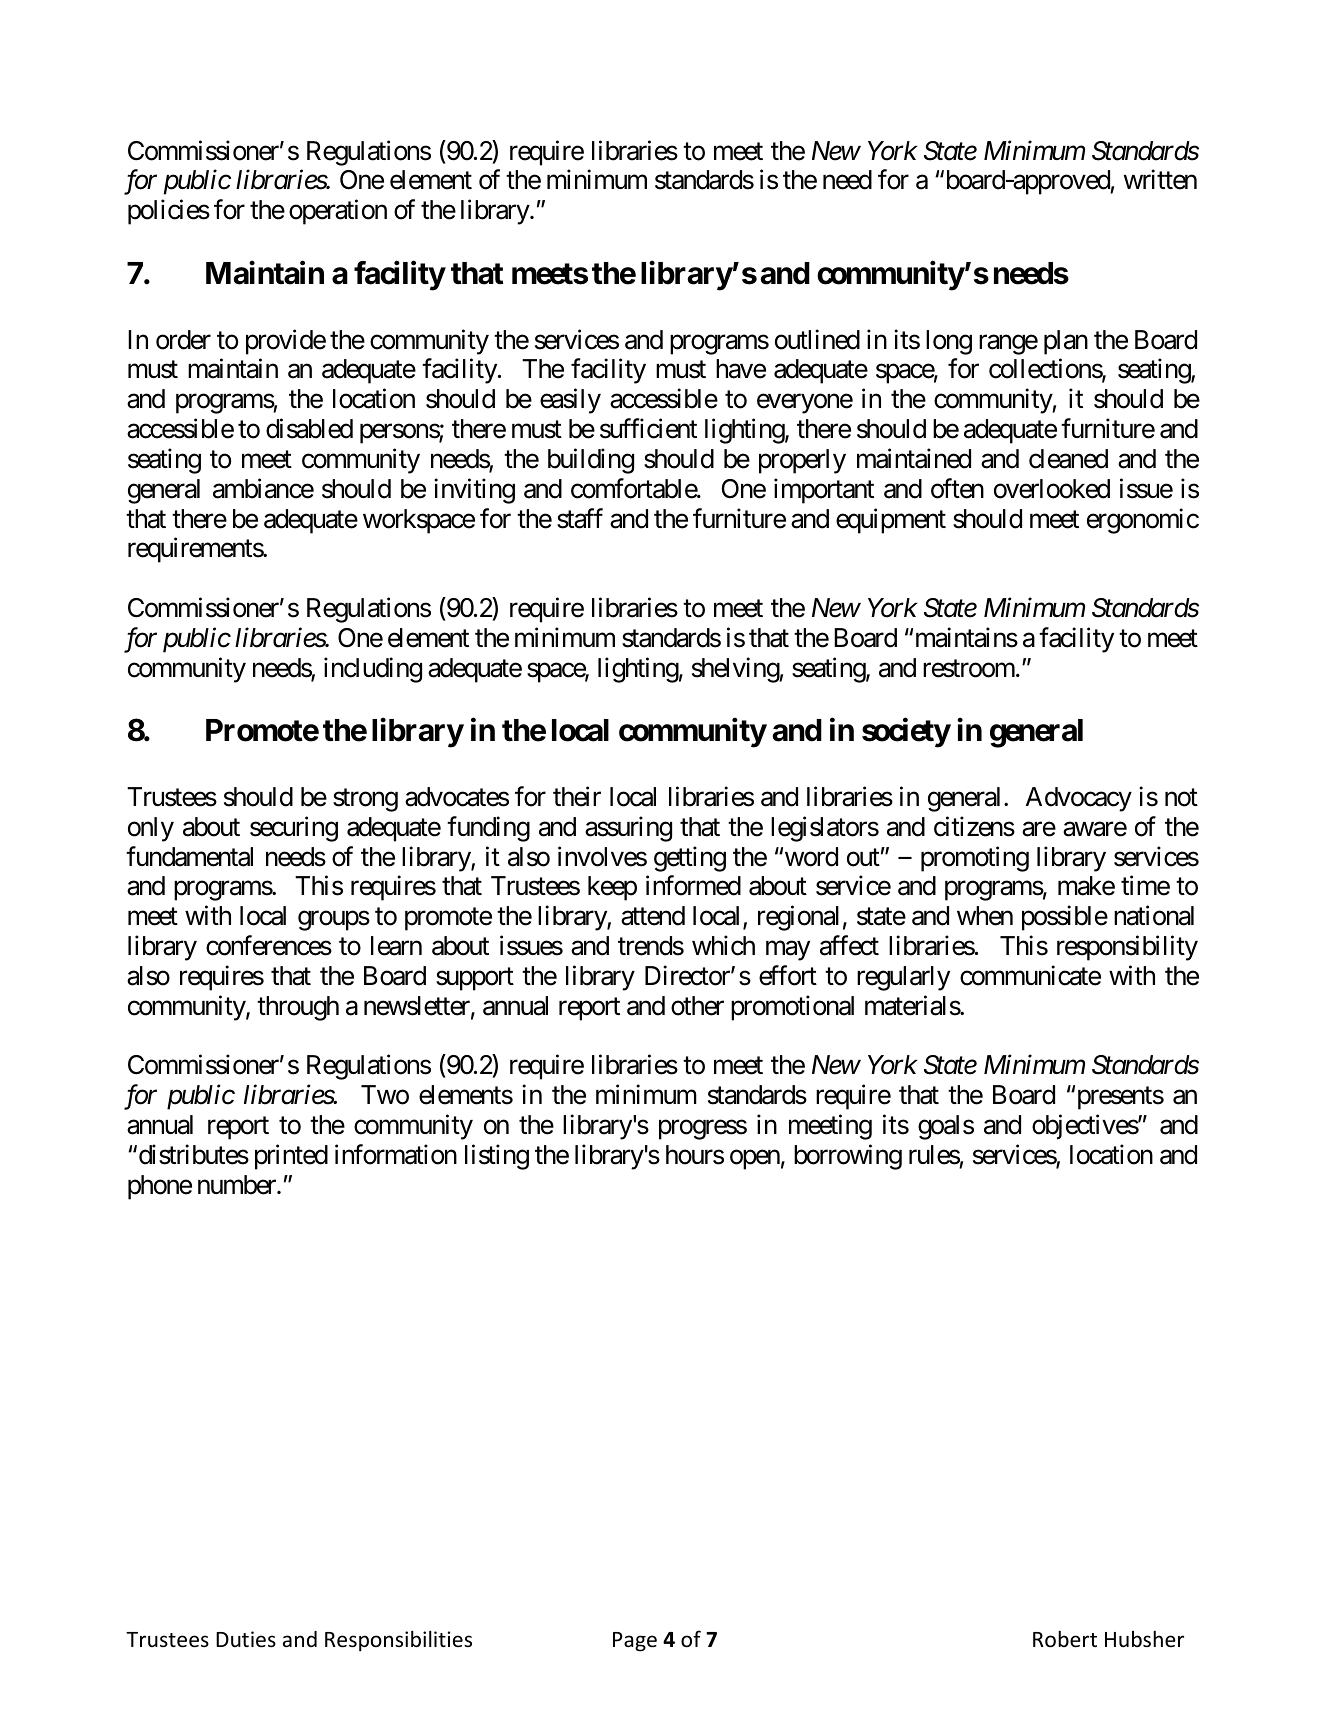 This page has height=1712, width=1323. Describe the element at coordinates (246, 1639) in the page. I see `Duties` at that location.
